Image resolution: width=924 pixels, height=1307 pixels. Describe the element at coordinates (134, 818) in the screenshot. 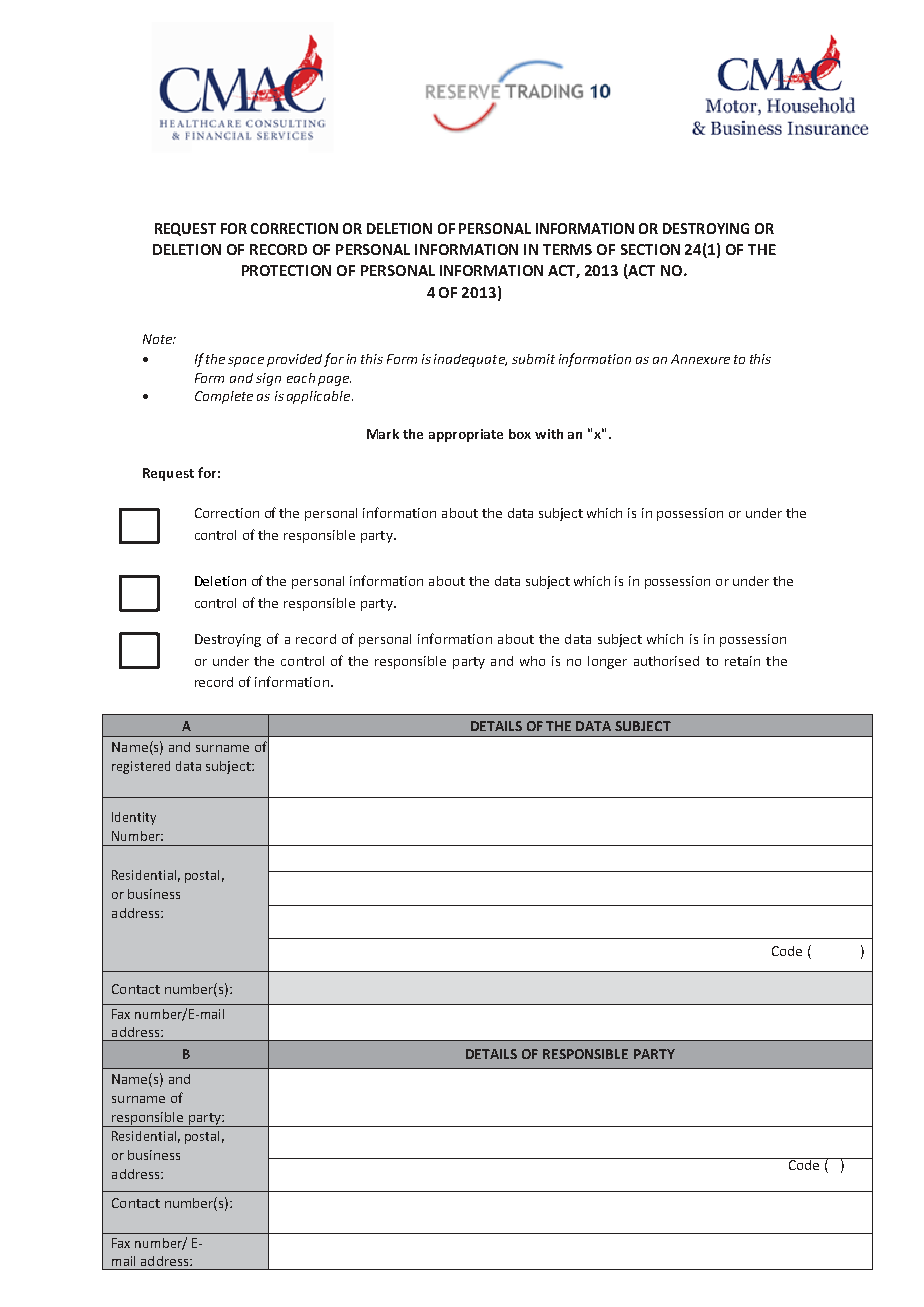

I see `Identity` at that location.
